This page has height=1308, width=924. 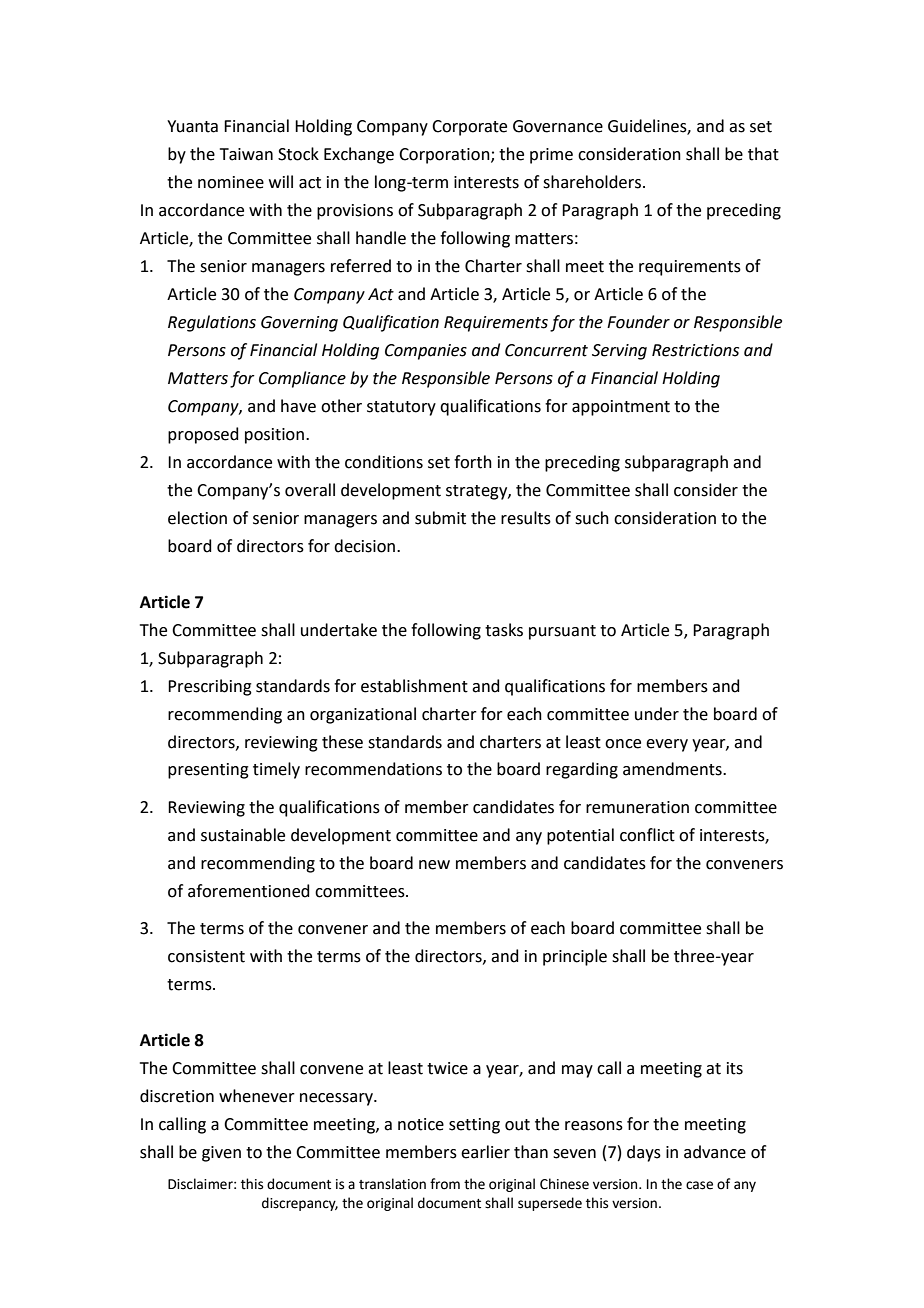 What do you see at coordinates (373, 769) in the page?
I see `recommendations` at bounding box center [373, 769].
